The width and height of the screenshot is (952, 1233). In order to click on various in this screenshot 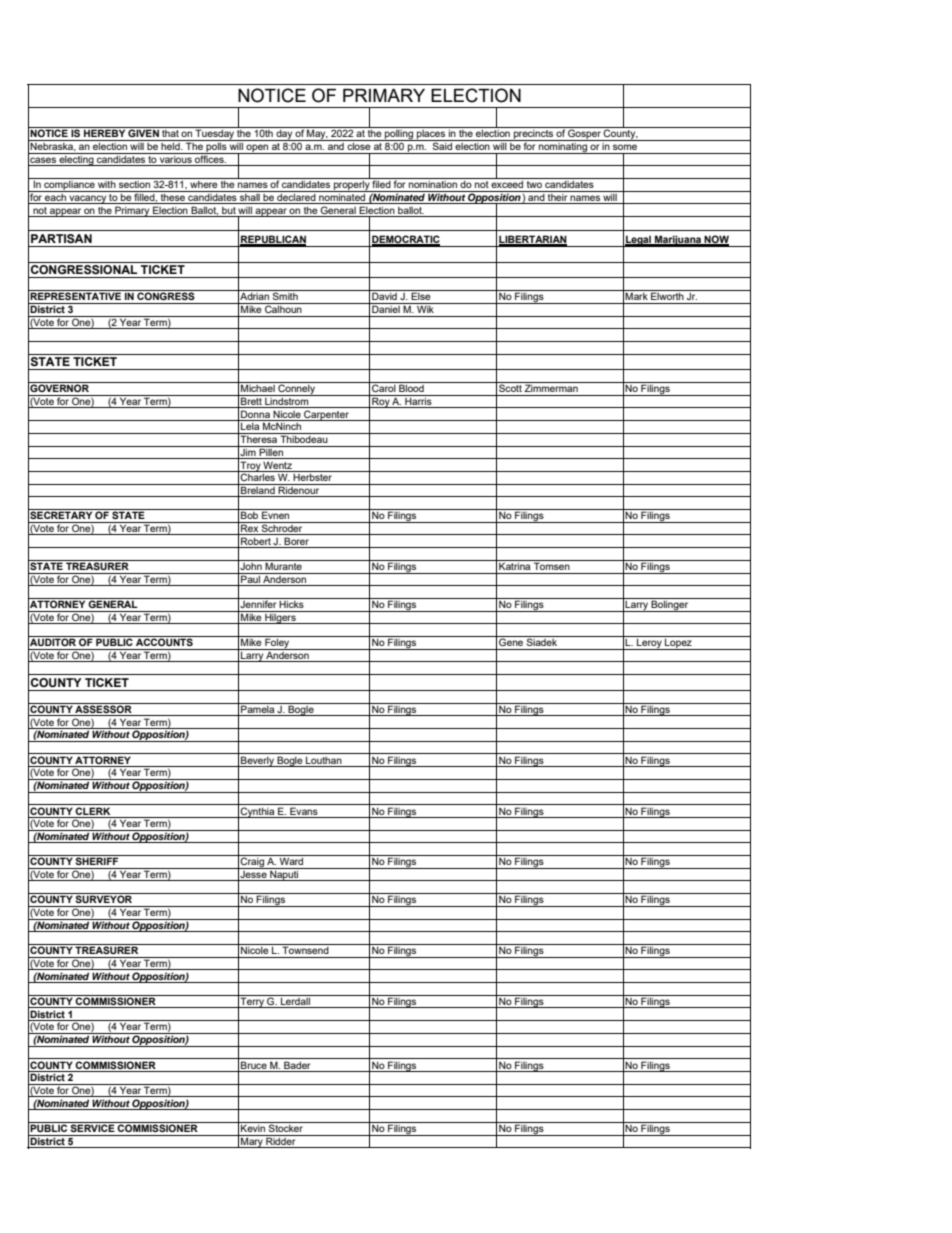, I will do `click(176, 158)`.
